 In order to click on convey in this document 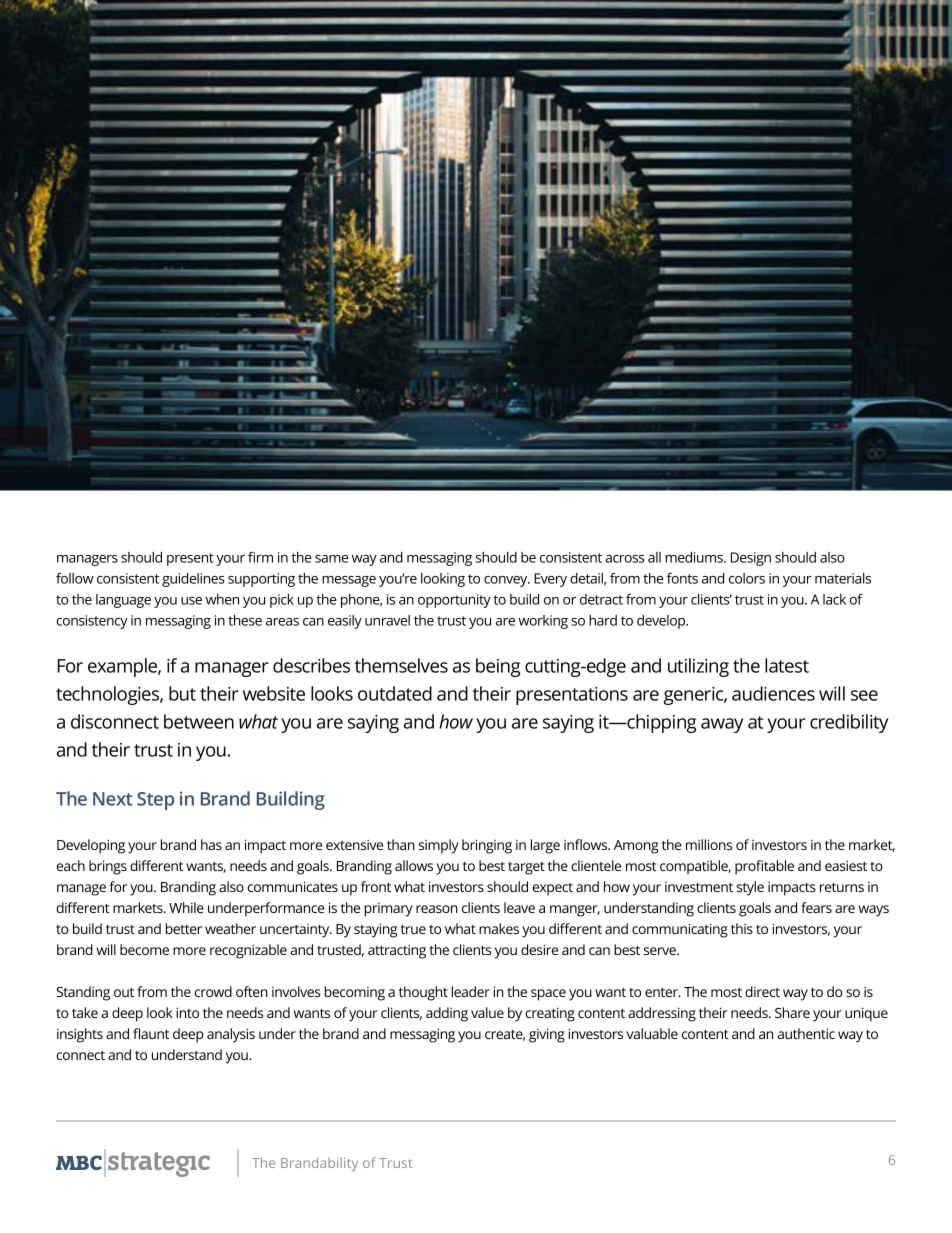, I will do `click(507, 581)`.
